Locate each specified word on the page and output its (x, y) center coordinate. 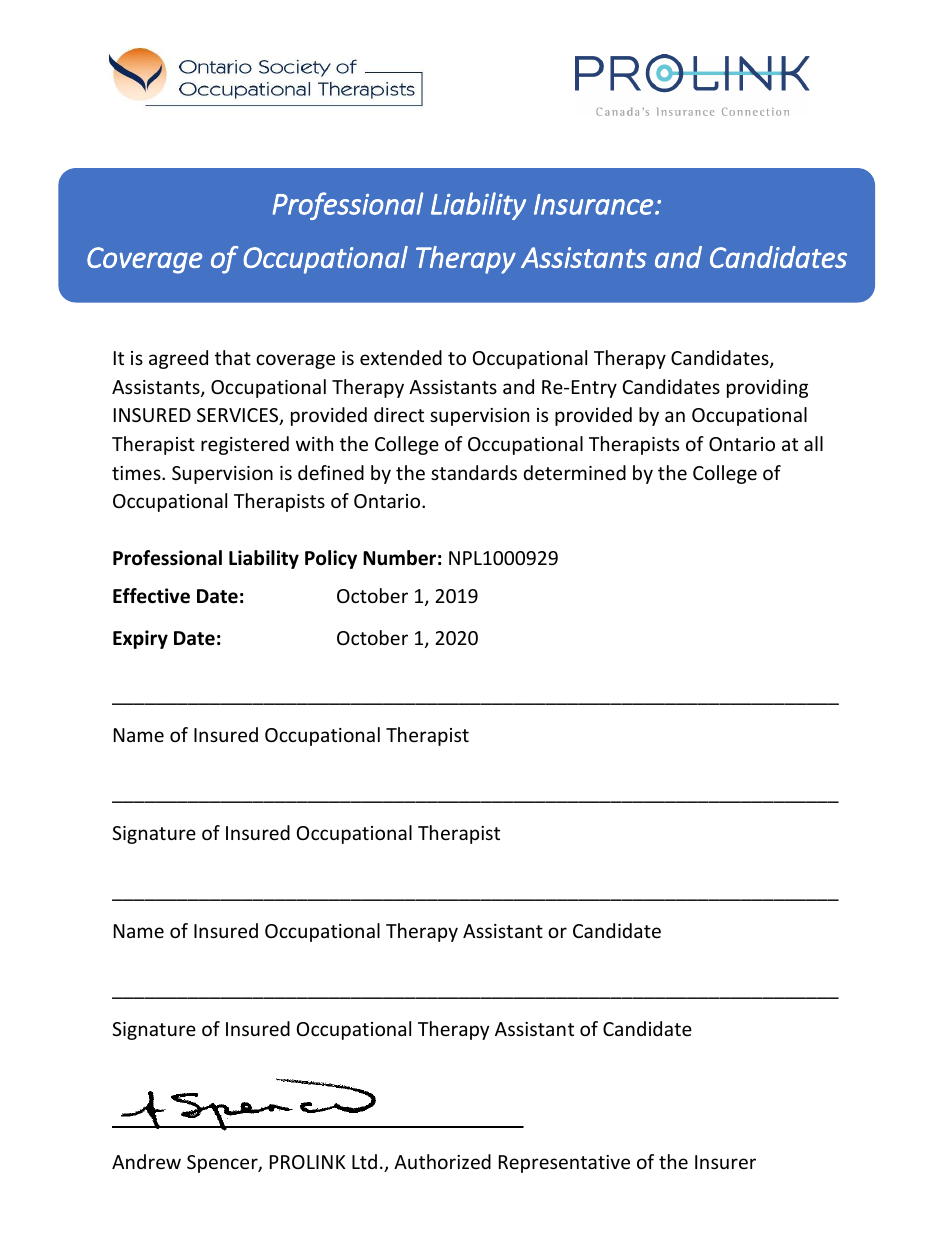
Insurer (725, 1162)
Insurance (593, 204)
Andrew (146, 1161)
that (233, 357)
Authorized (442, 1161)
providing (767, 388)
